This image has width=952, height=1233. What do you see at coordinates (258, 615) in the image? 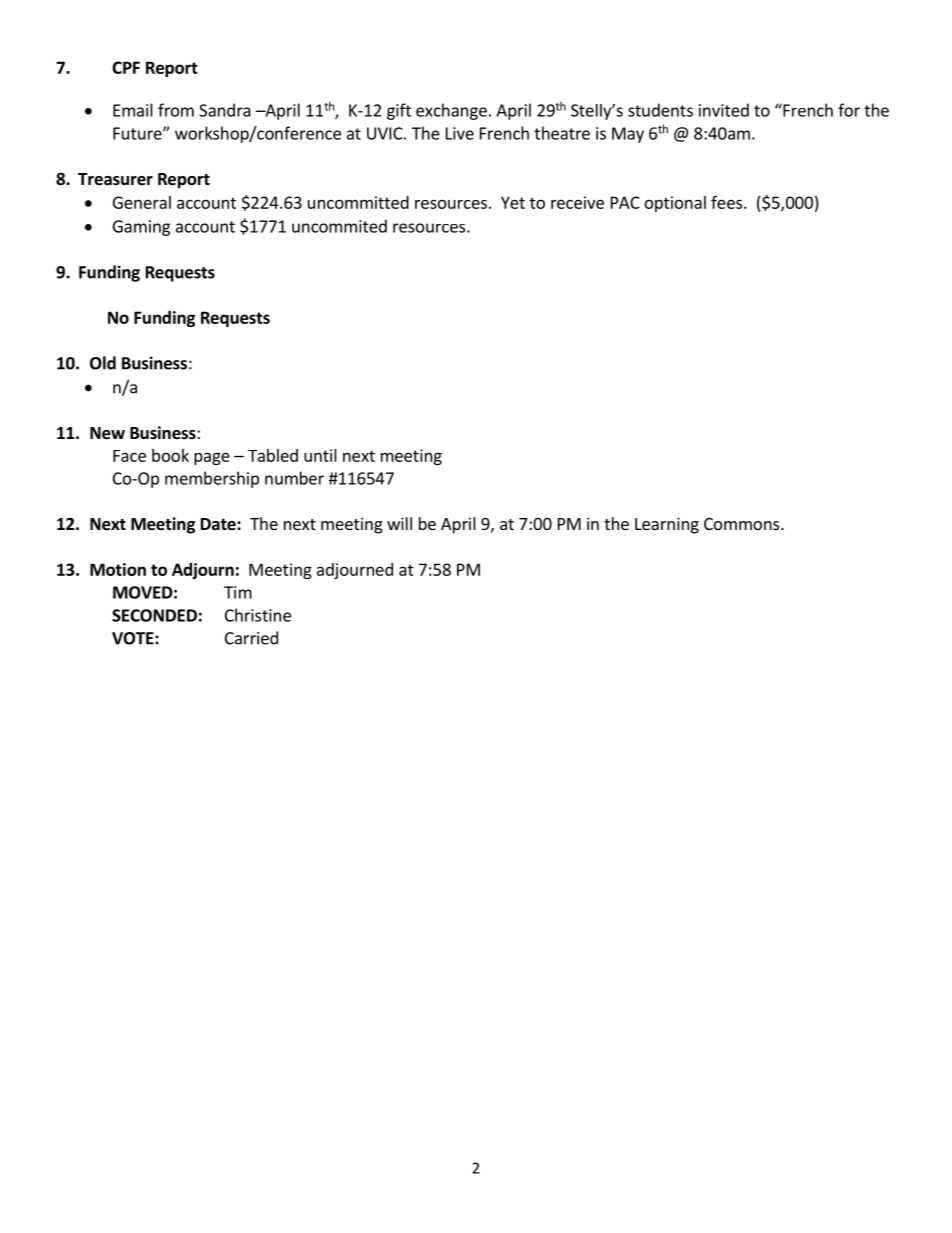
I see `Christine` at bounding box center [258, 615].
